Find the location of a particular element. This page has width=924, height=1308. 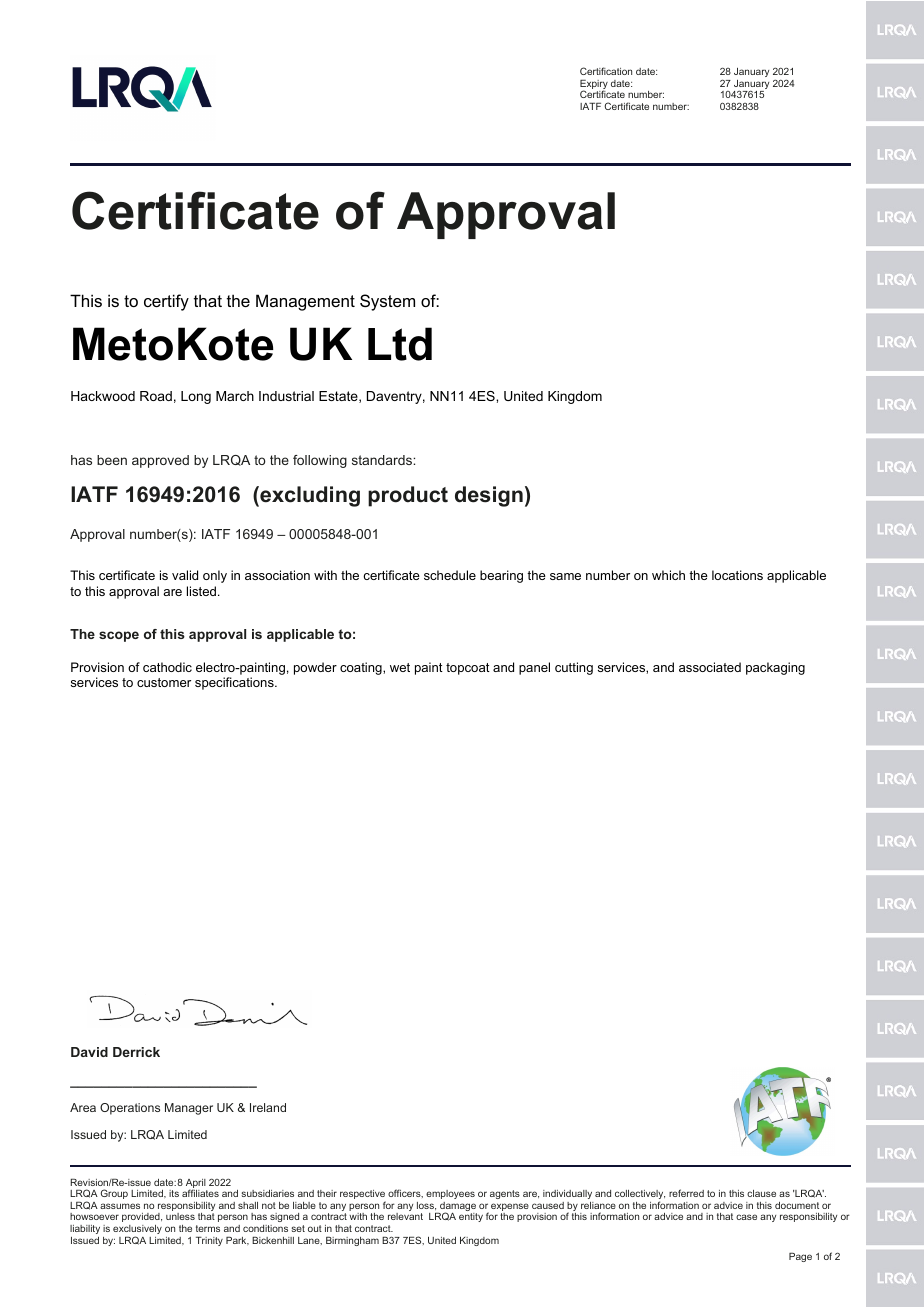

Certification is located at coordinates (606, 71).
